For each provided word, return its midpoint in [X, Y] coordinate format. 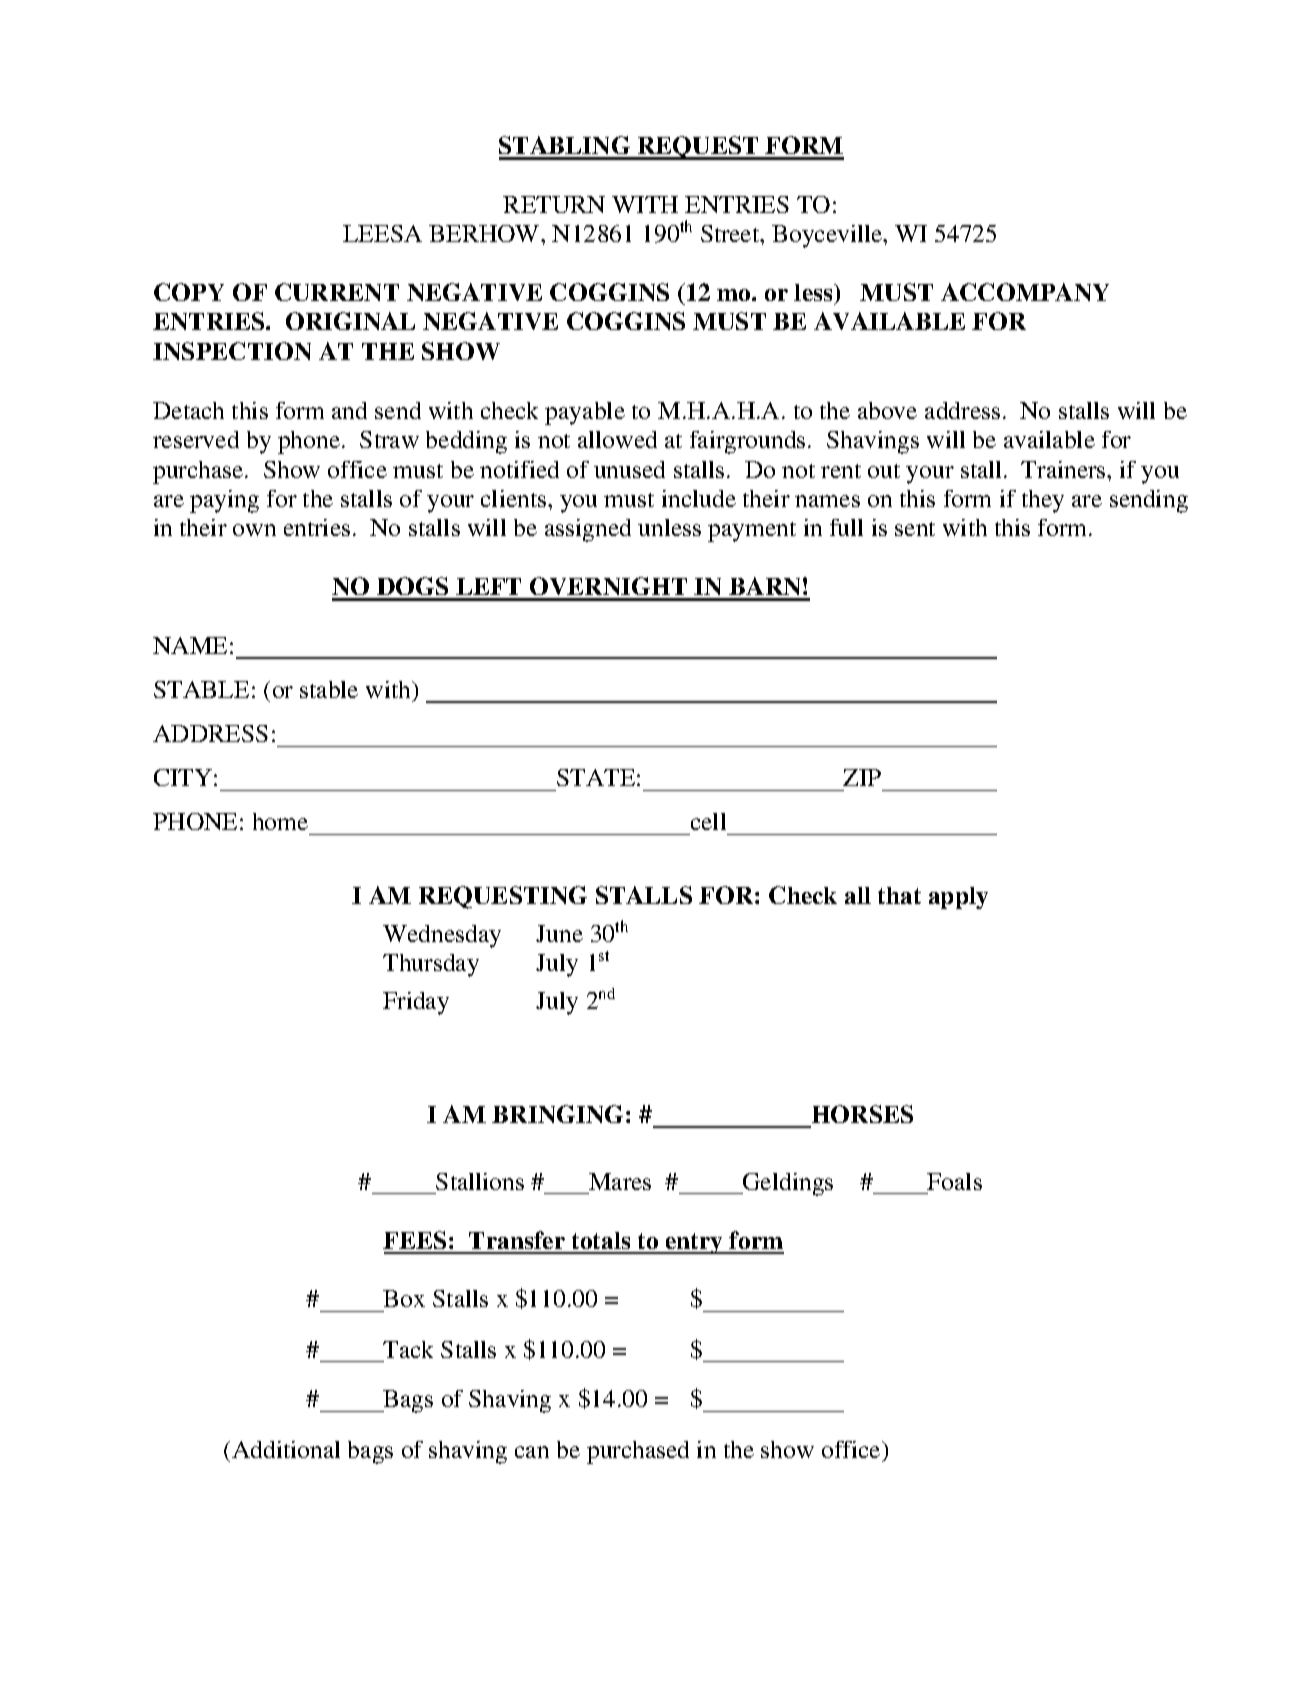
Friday [416, 1003]
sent [915, 529]
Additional [286, 1449]
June [559, 933]
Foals [954, 1181]
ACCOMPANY [1025, 292]
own [254, 530]
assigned [588, 530]
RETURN [554, 204]
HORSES [862, 1114]
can [532, 1452]
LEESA [382, 233]
